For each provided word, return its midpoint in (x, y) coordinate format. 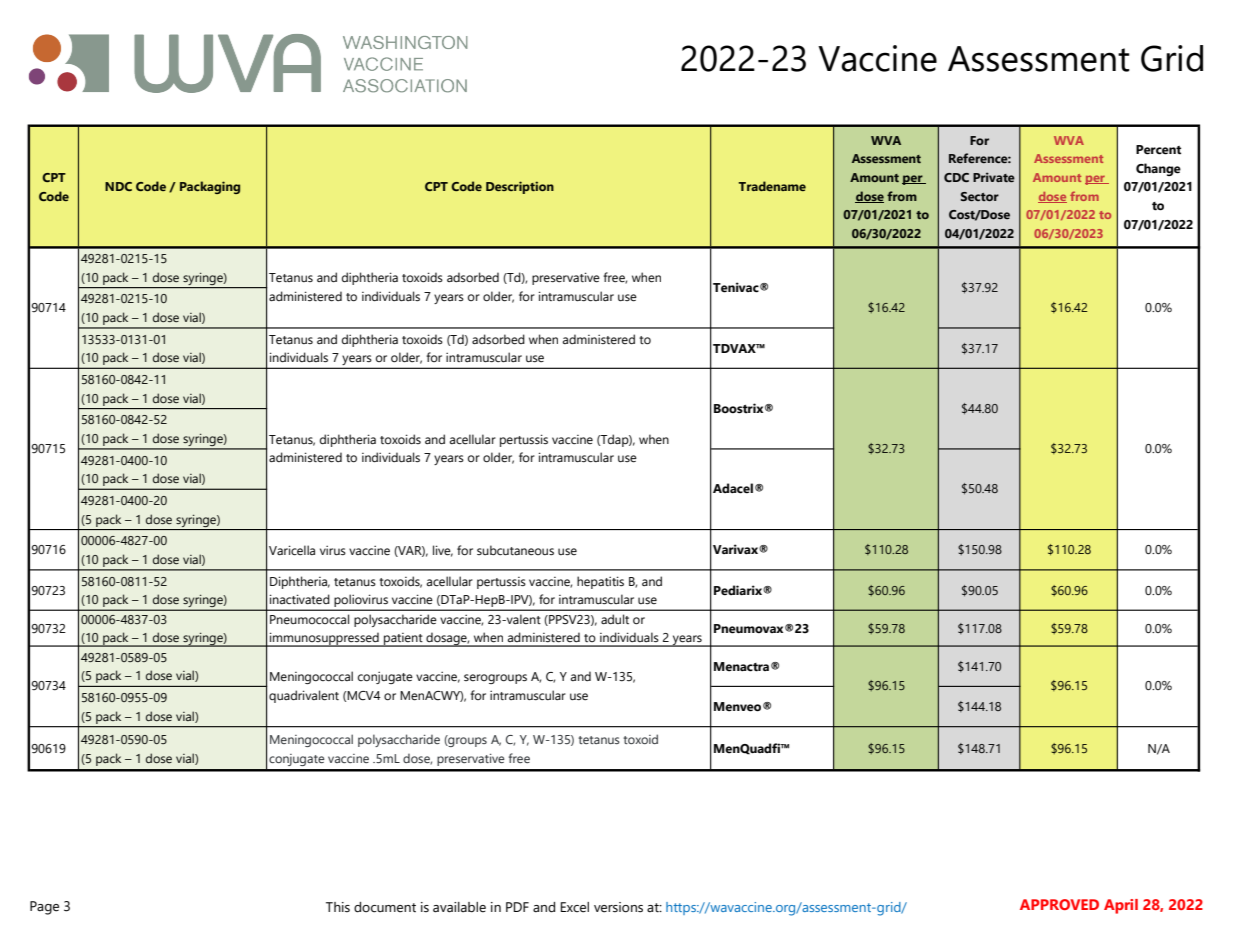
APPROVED (1059, 904)
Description (520, 187)
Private (994, 177)
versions (618, 907)
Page (44, 908)
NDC (118, 186)
